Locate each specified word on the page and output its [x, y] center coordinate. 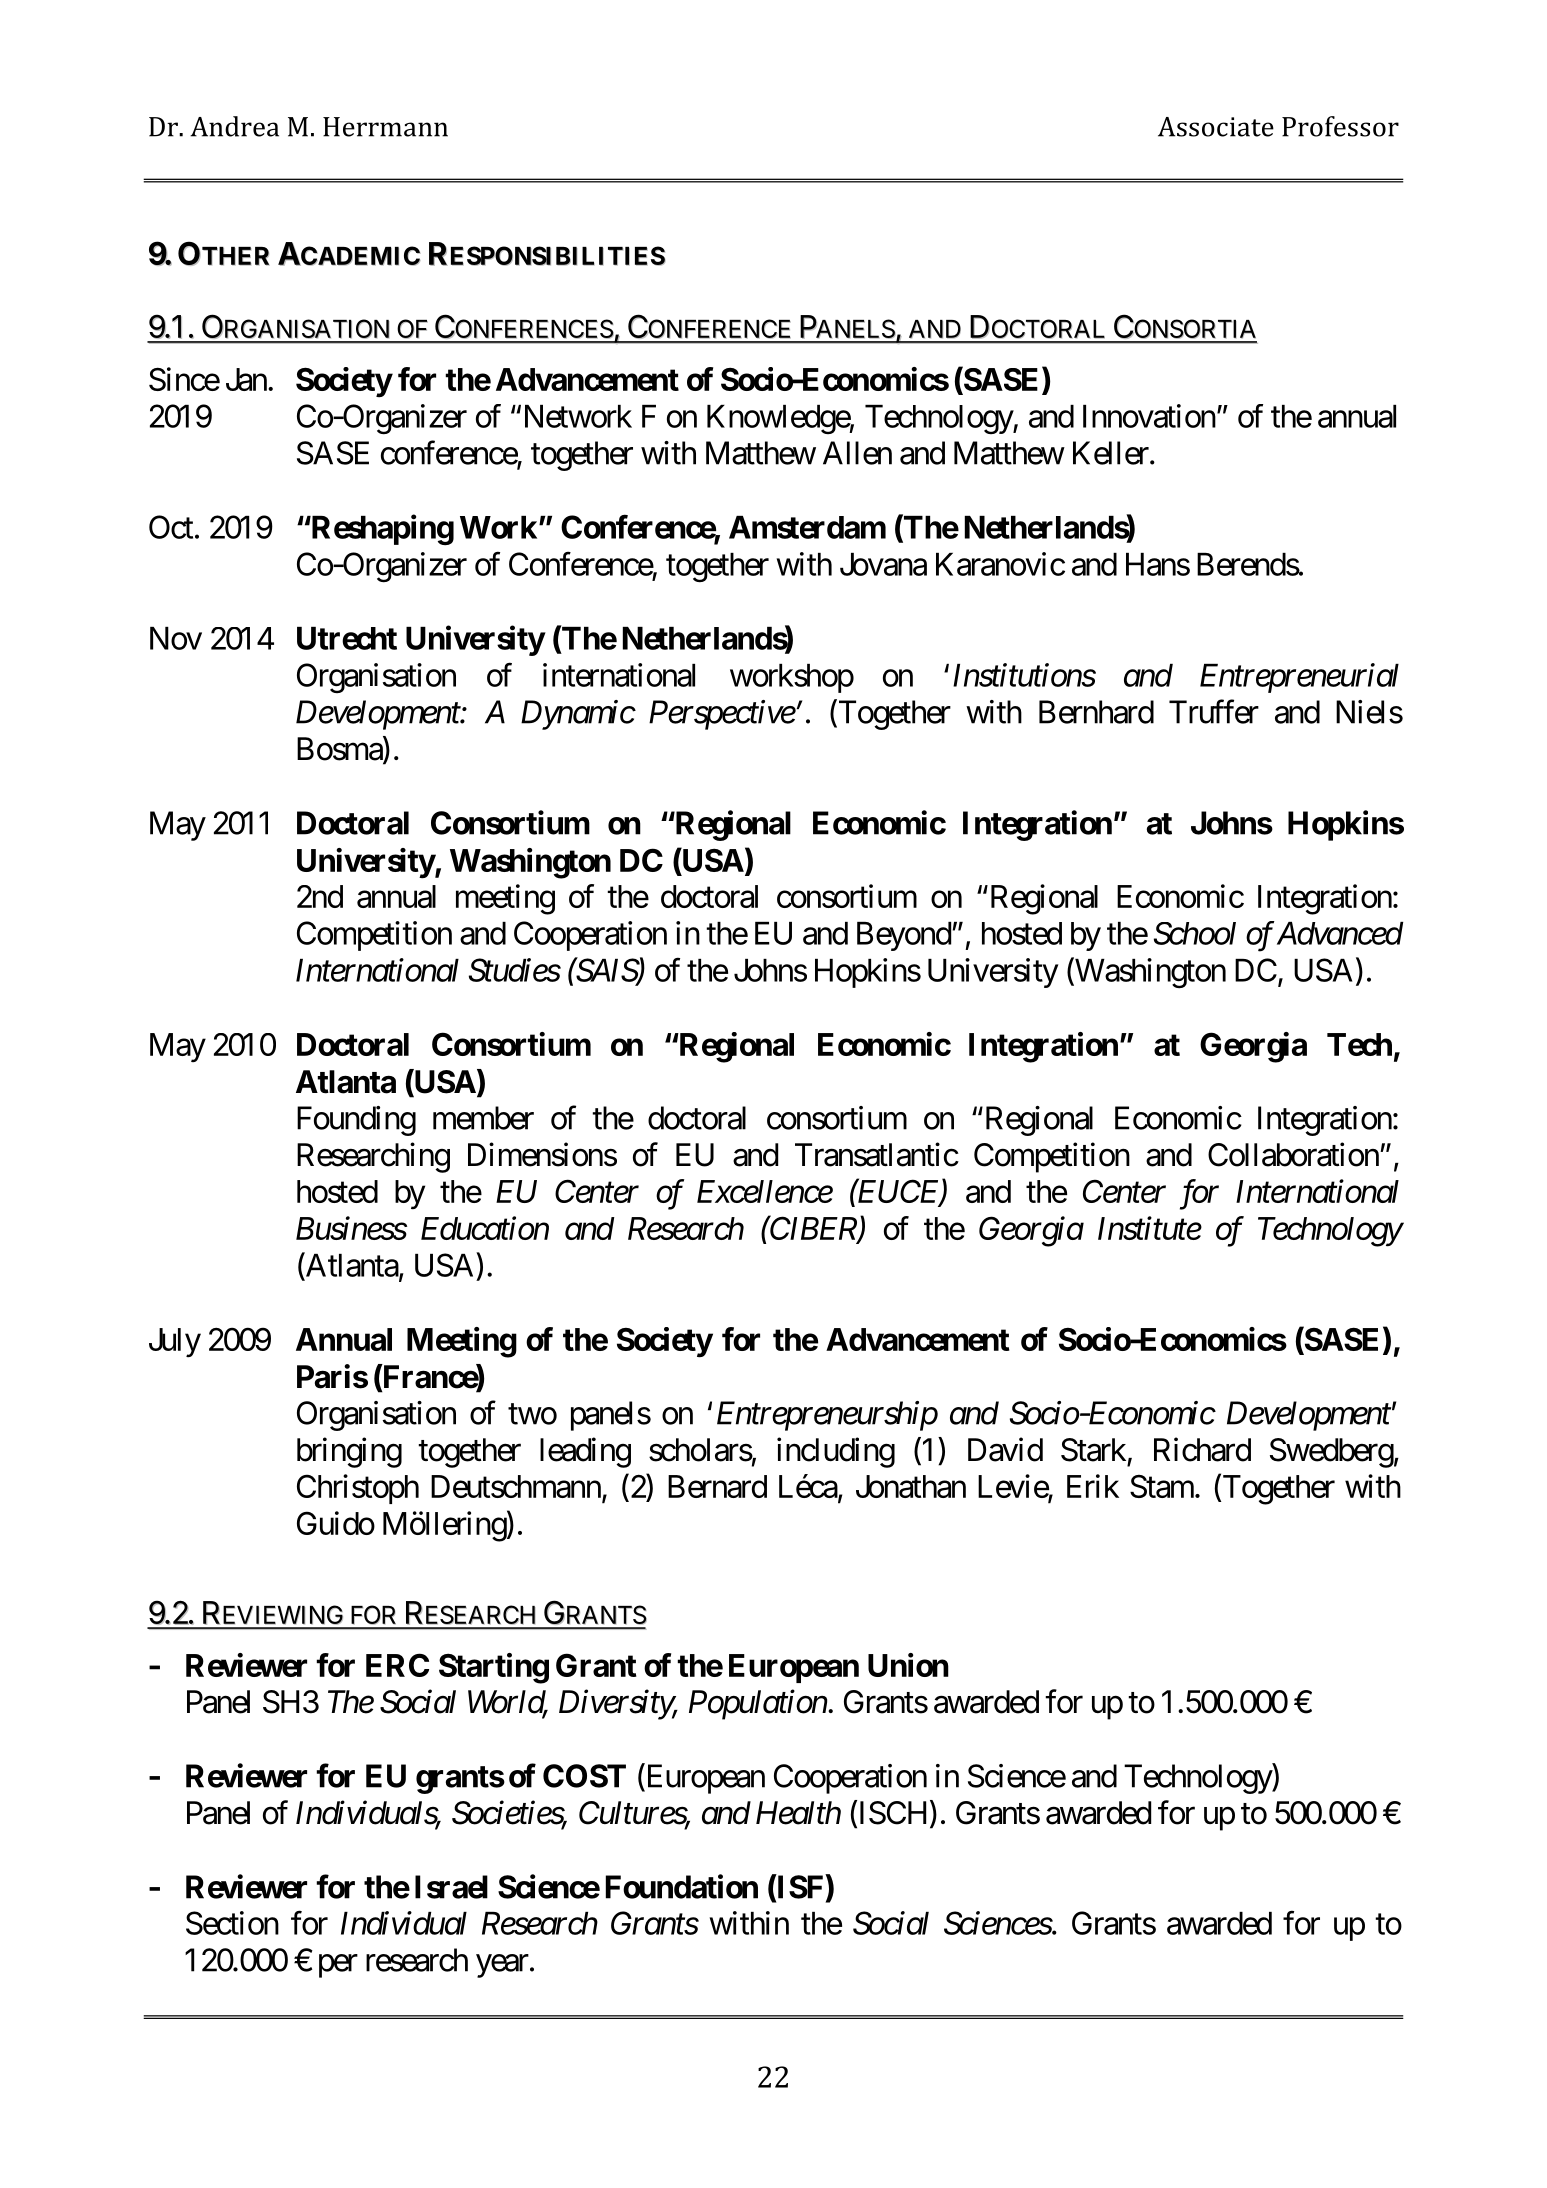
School [1195, 933]
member [483, 1118]
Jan [246, 379]
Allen [857, 453]
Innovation [1149, 416]
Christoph [358, 1489]
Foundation [682, 1886]
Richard [1202, 1449]
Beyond [904, 936]
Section [232, 1923]
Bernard [717, 1486]
